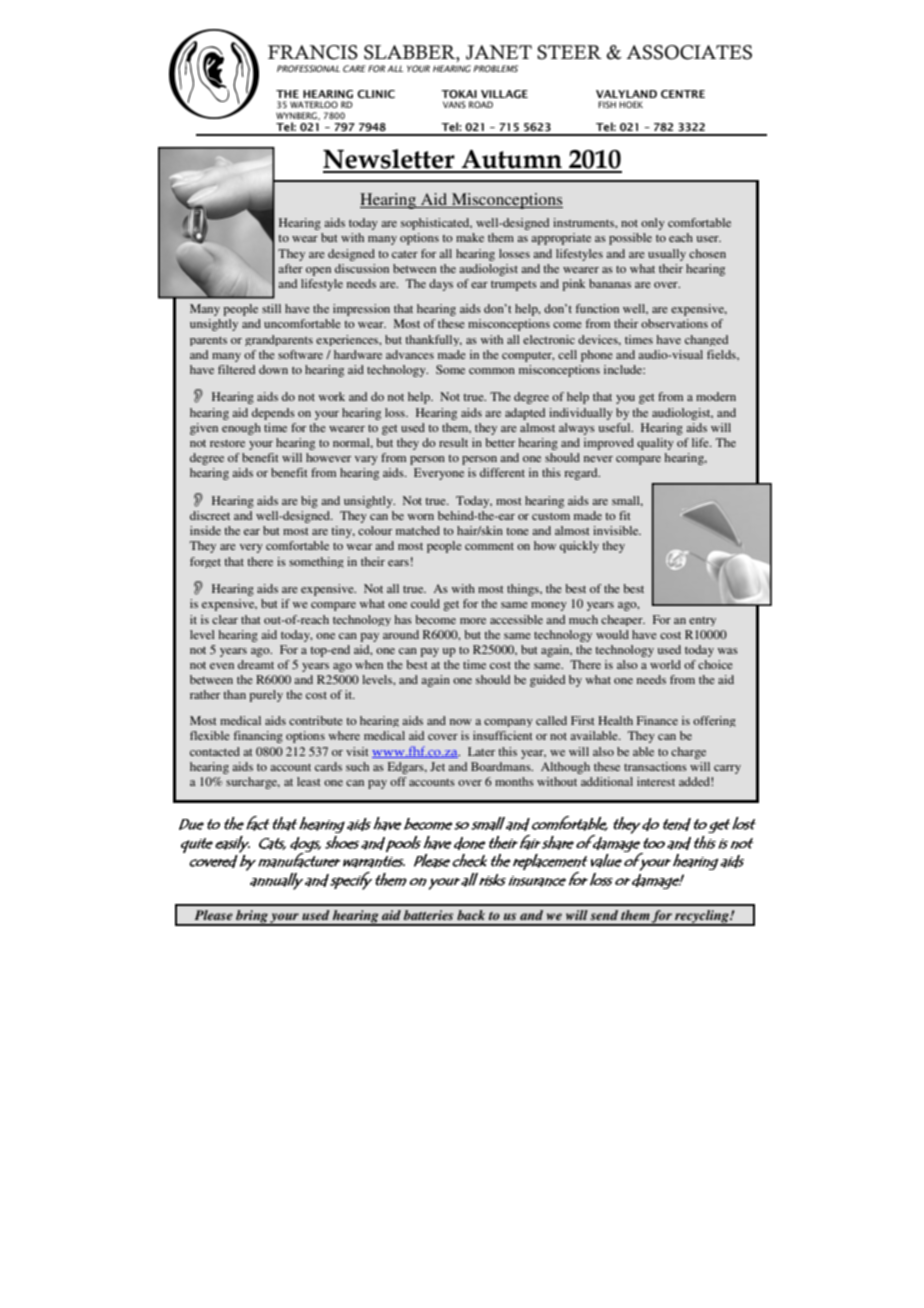 Image resolution: width=924 pixels, height=1308 pixels. Describe the element at coordinates (473, 621) in the screenshot. I see `more` at that location.
